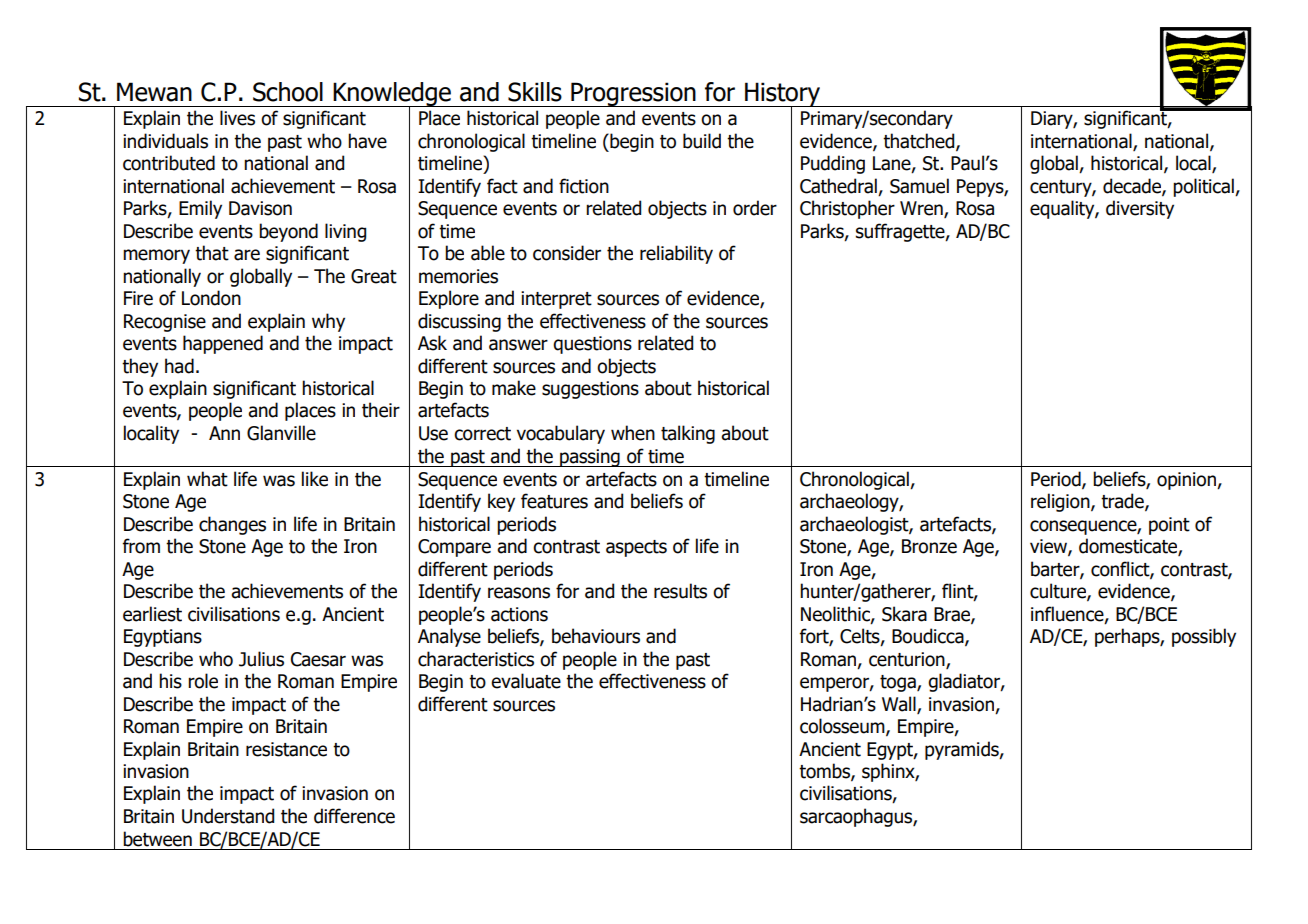  I want to click on questions, so click(592, 345).
